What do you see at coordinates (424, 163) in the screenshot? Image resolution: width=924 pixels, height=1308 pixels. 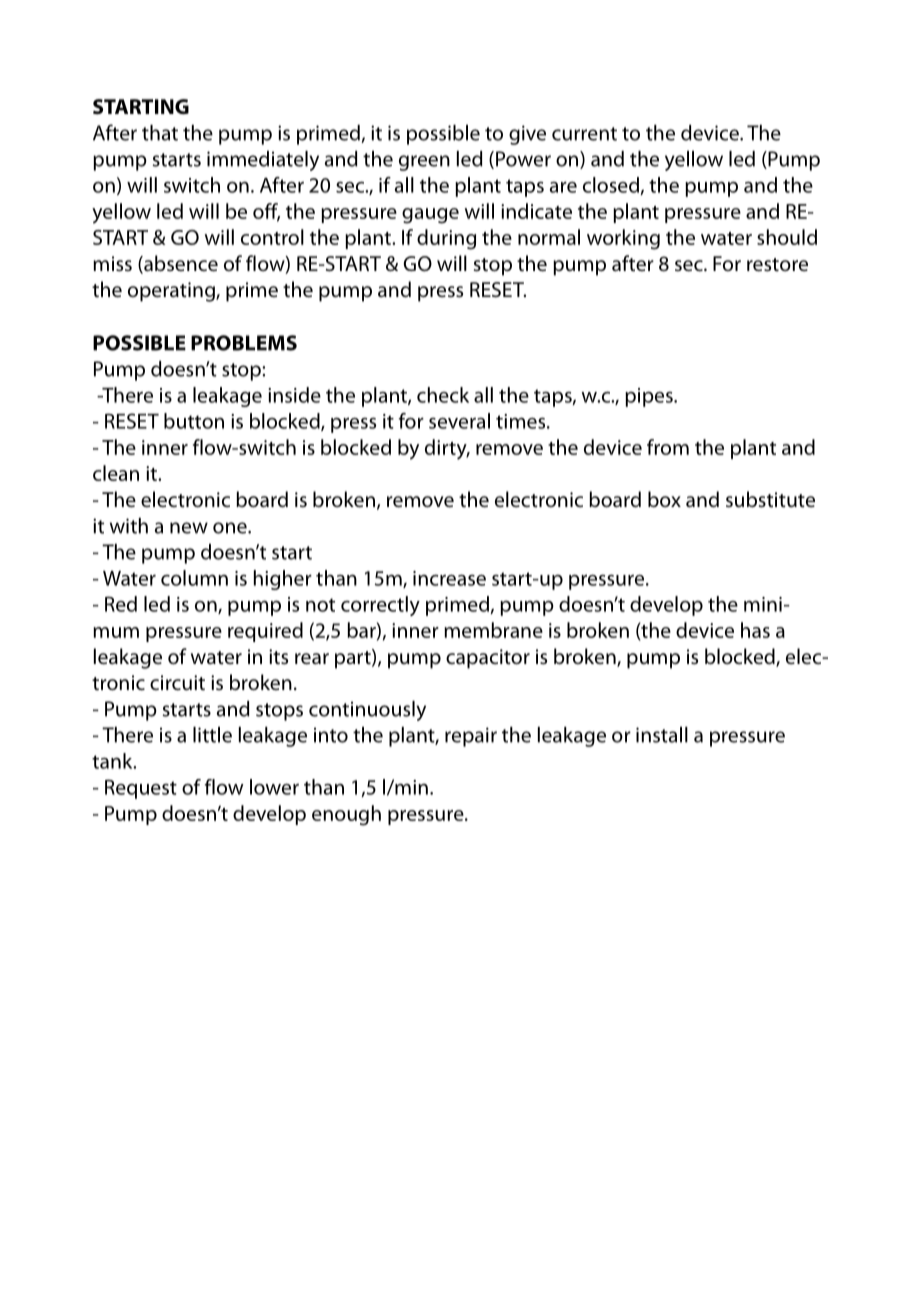 I see `green` at bounding box center [424, 163].
